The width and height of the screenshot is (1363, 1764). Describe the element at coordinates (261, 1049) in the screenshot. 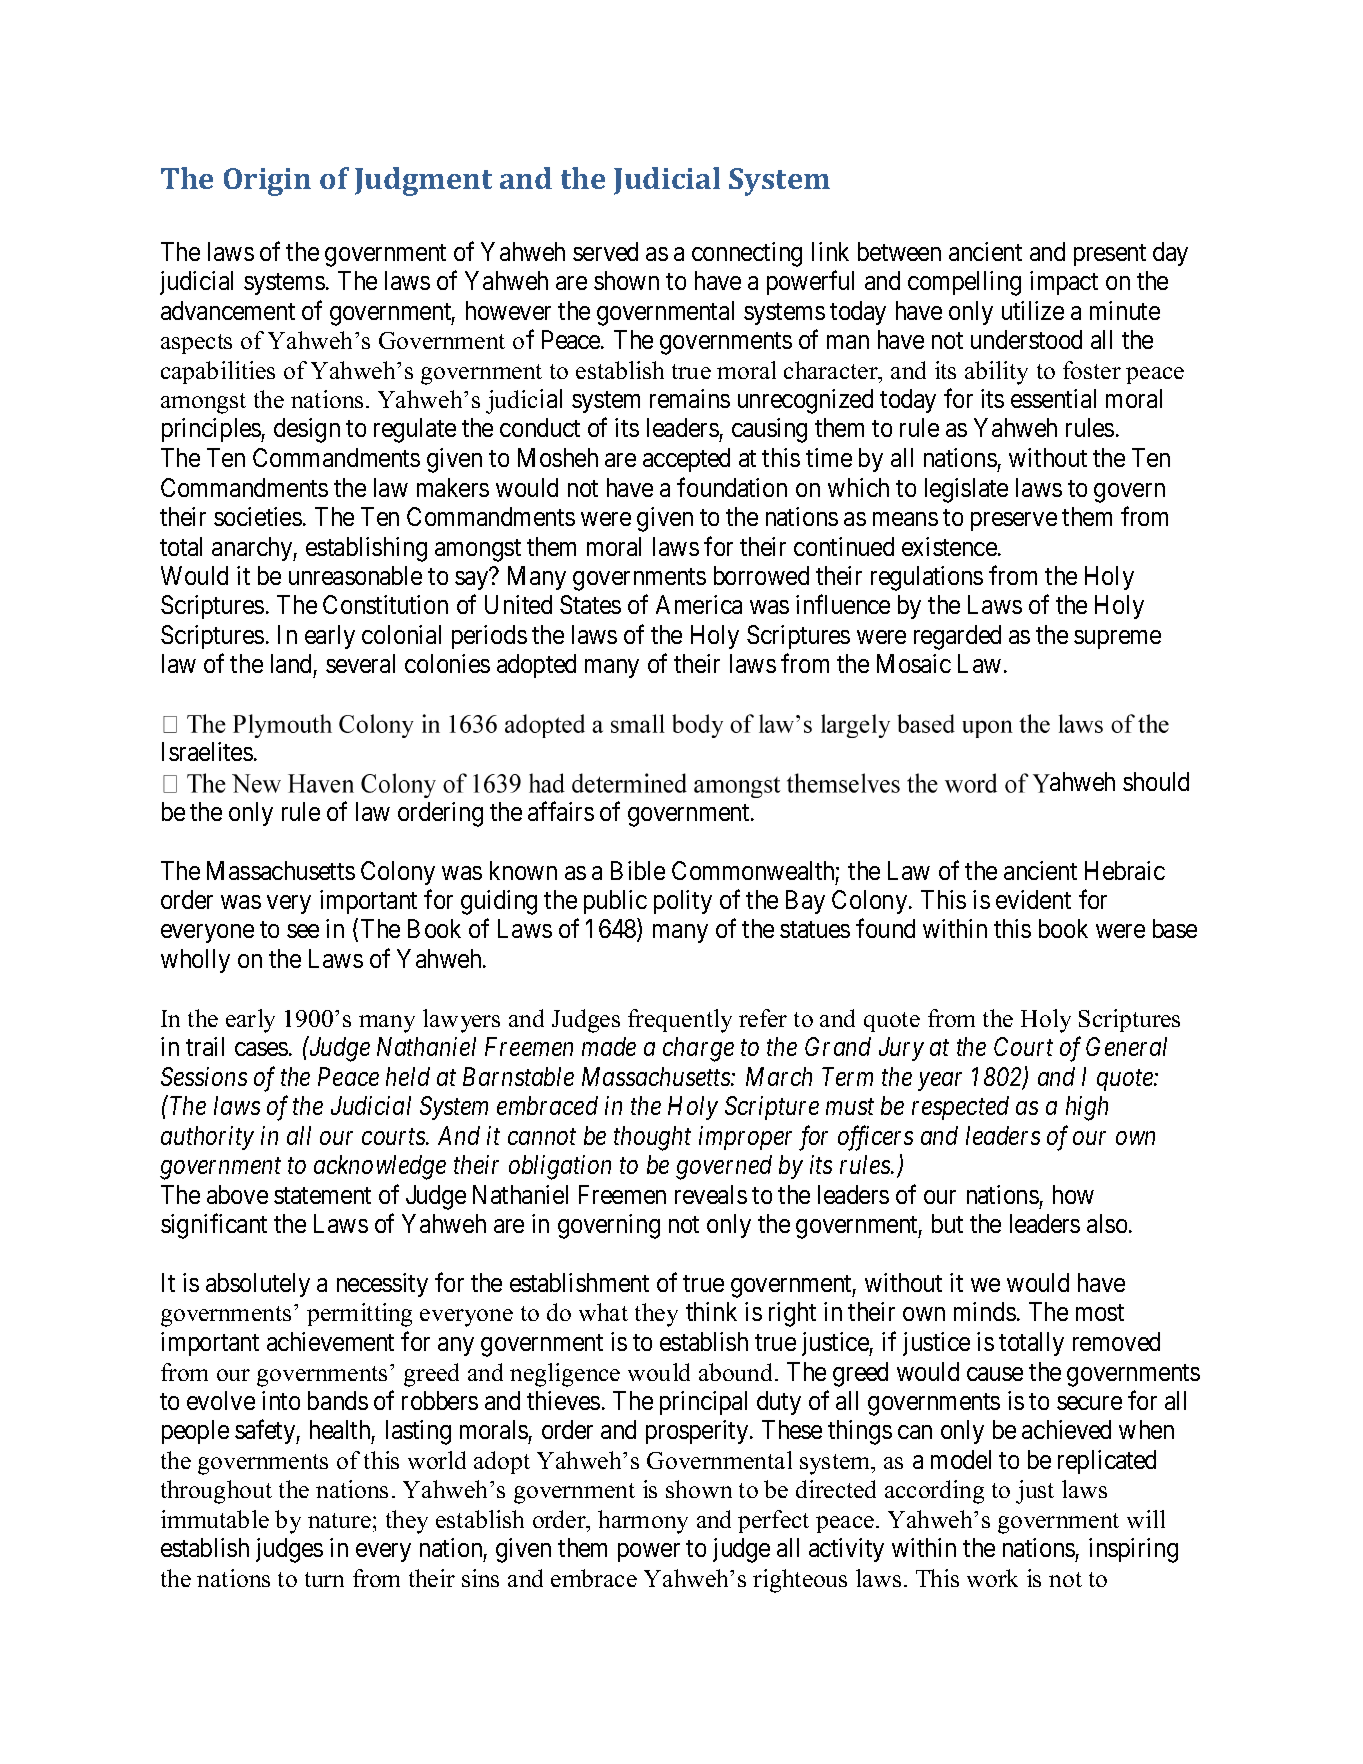

I see `cases` at that location.
